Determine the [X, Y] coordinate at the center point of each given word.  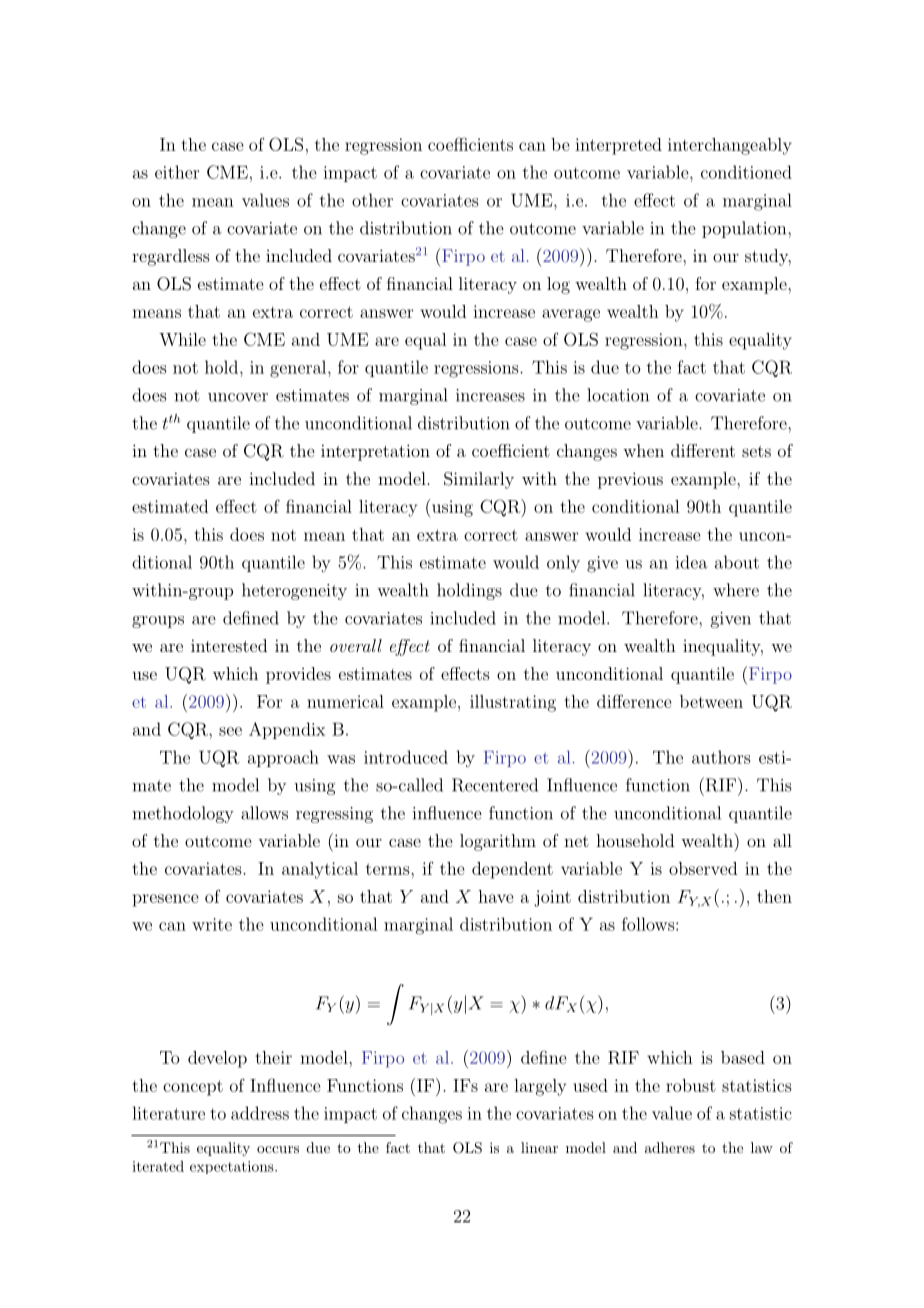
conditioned [746, 172]
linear [539, 1147]
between [711, 701]
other [372, 200]
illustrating [513, 703]
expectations [233, 1167]
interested [229, 645]
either [177, 172]
